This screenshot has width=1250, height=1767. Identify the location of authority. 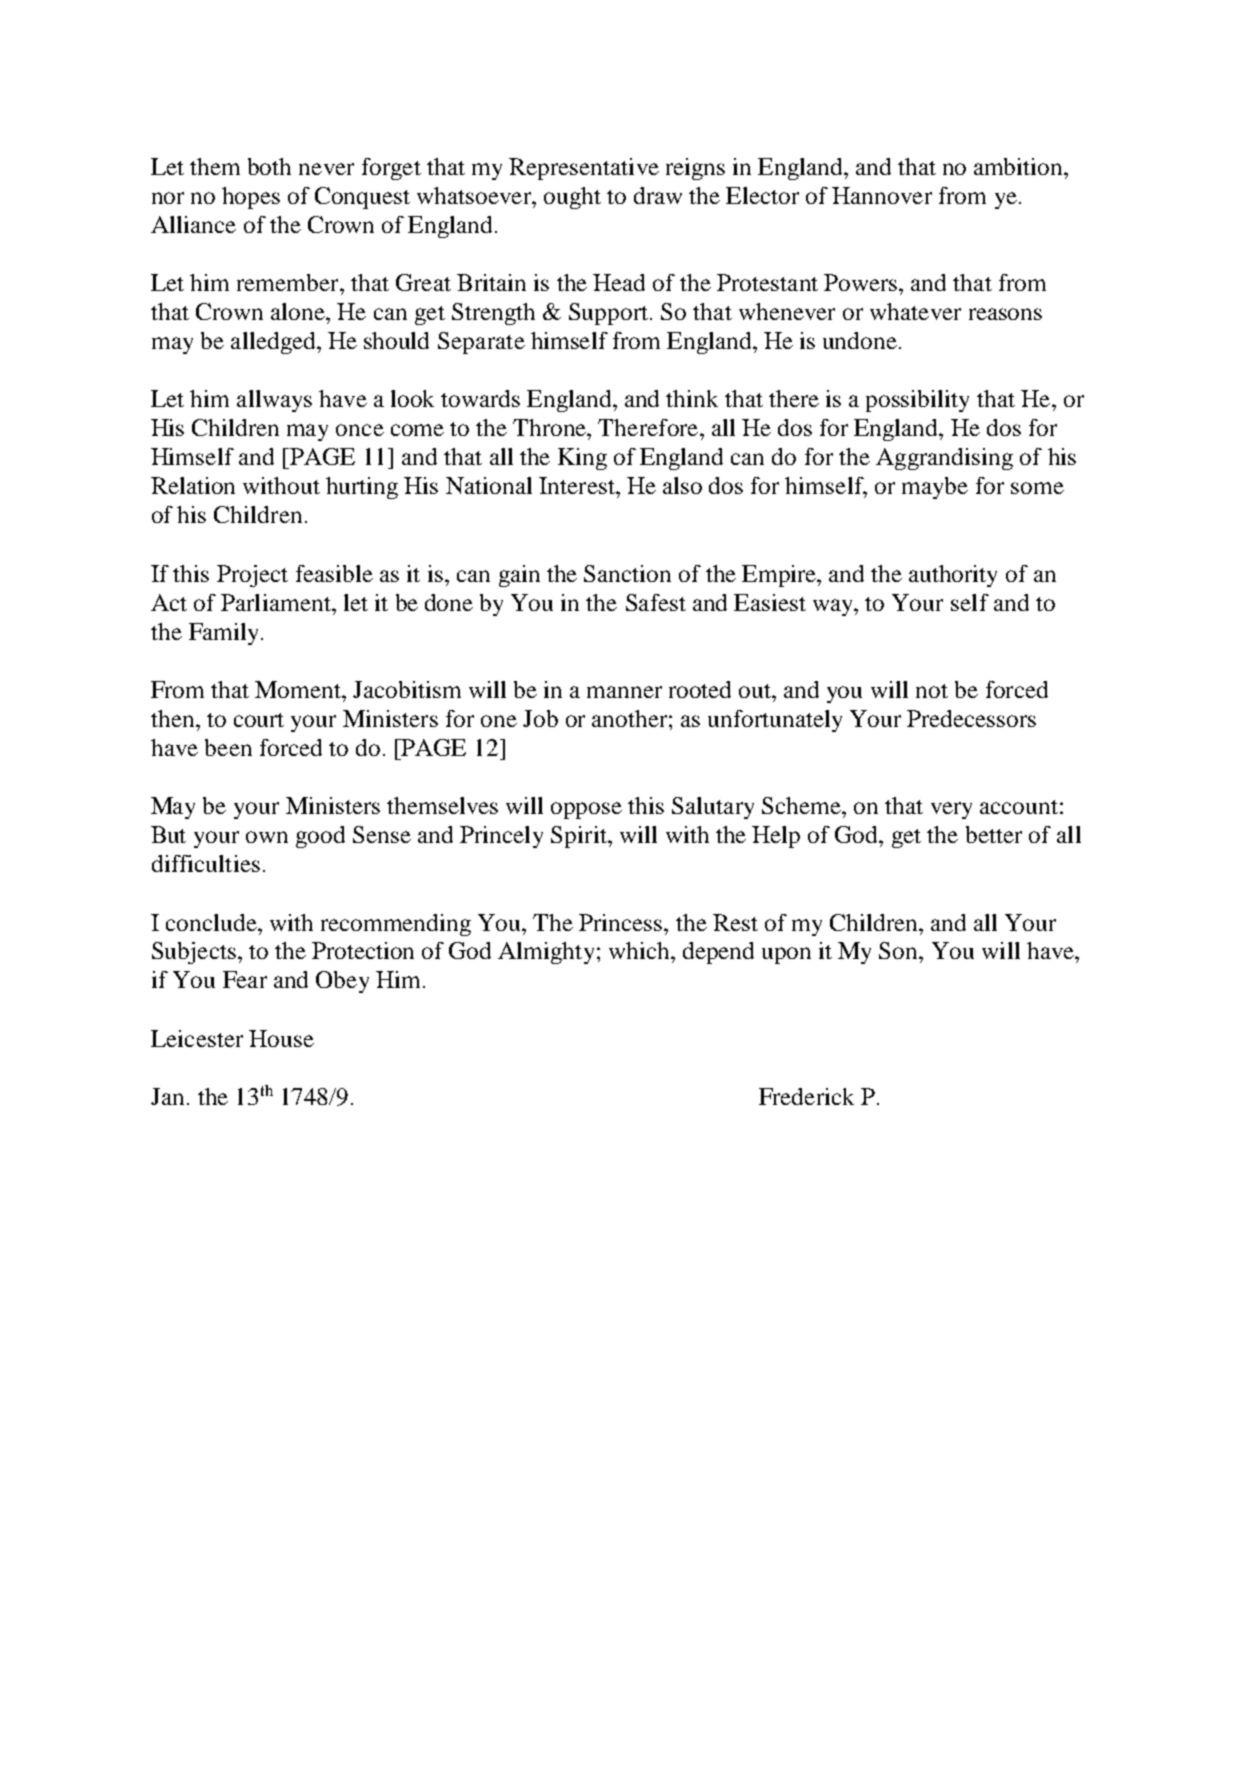
(953, 576).
